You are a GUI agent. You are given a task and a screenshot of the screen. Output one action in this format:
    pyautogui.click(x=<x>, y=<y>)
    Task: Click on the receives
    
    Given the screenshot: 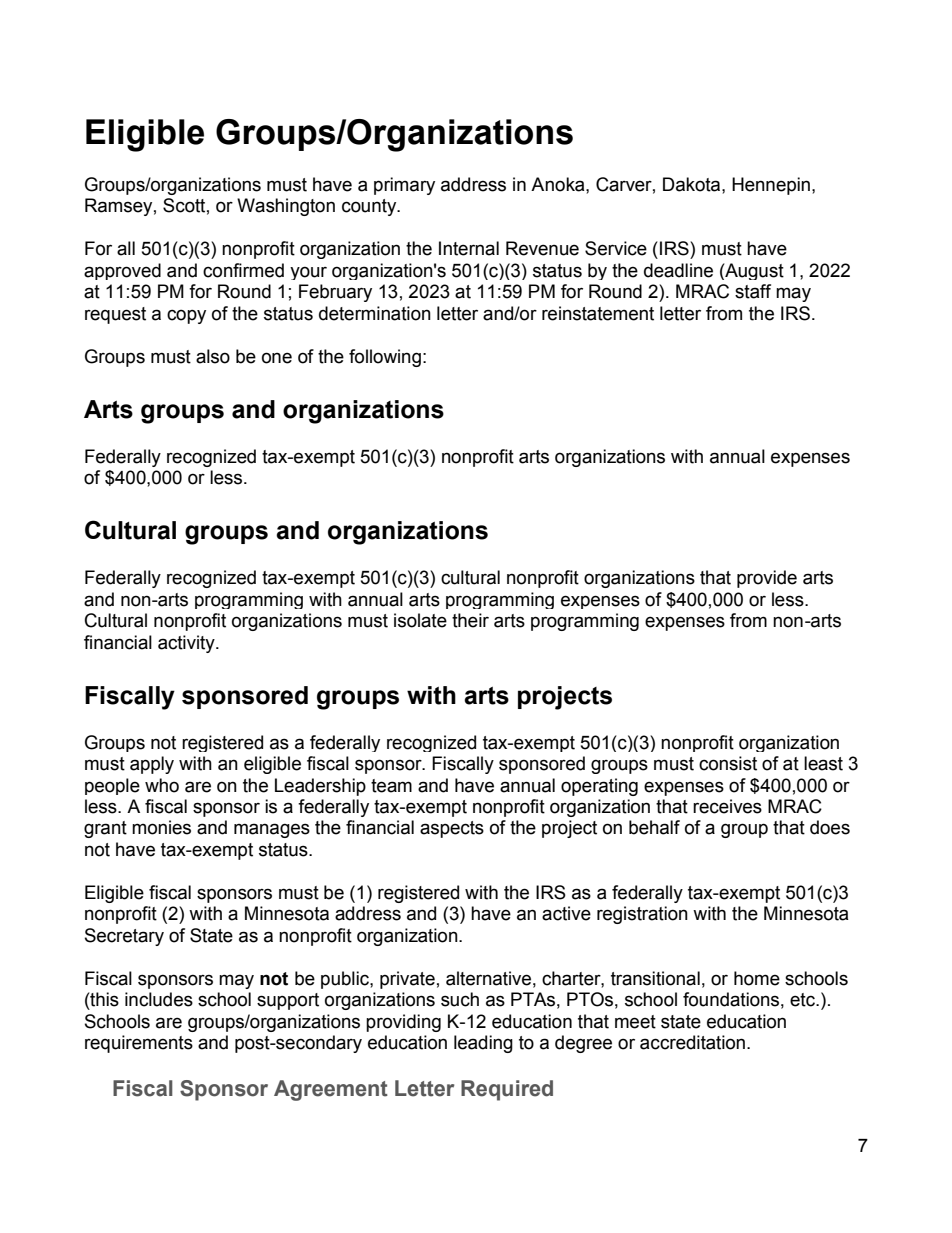 What is the action you would take?
    pyautogui.click(x=727, y=806)
